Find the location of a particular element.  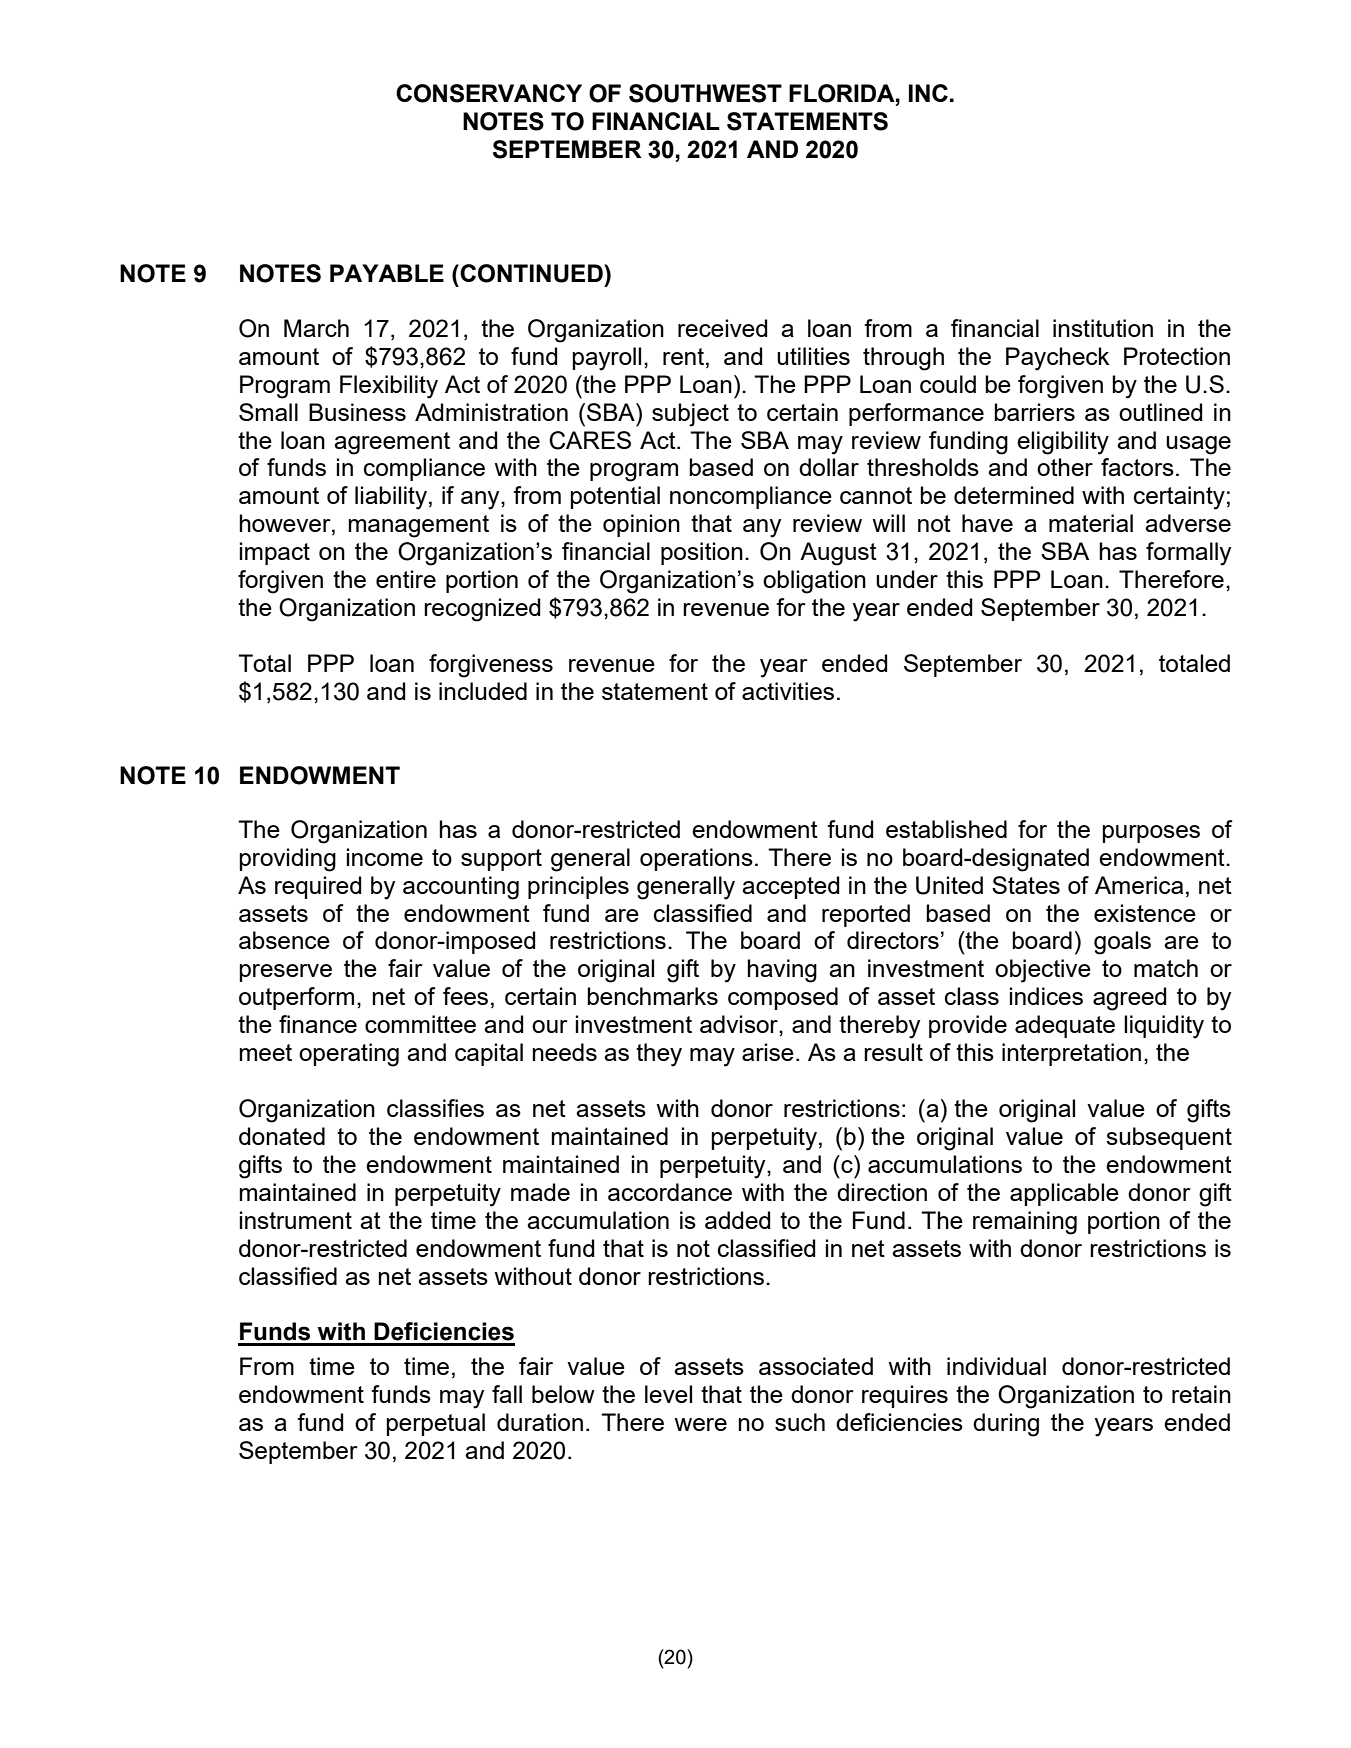

material is located at coordinates (1091, 523).
